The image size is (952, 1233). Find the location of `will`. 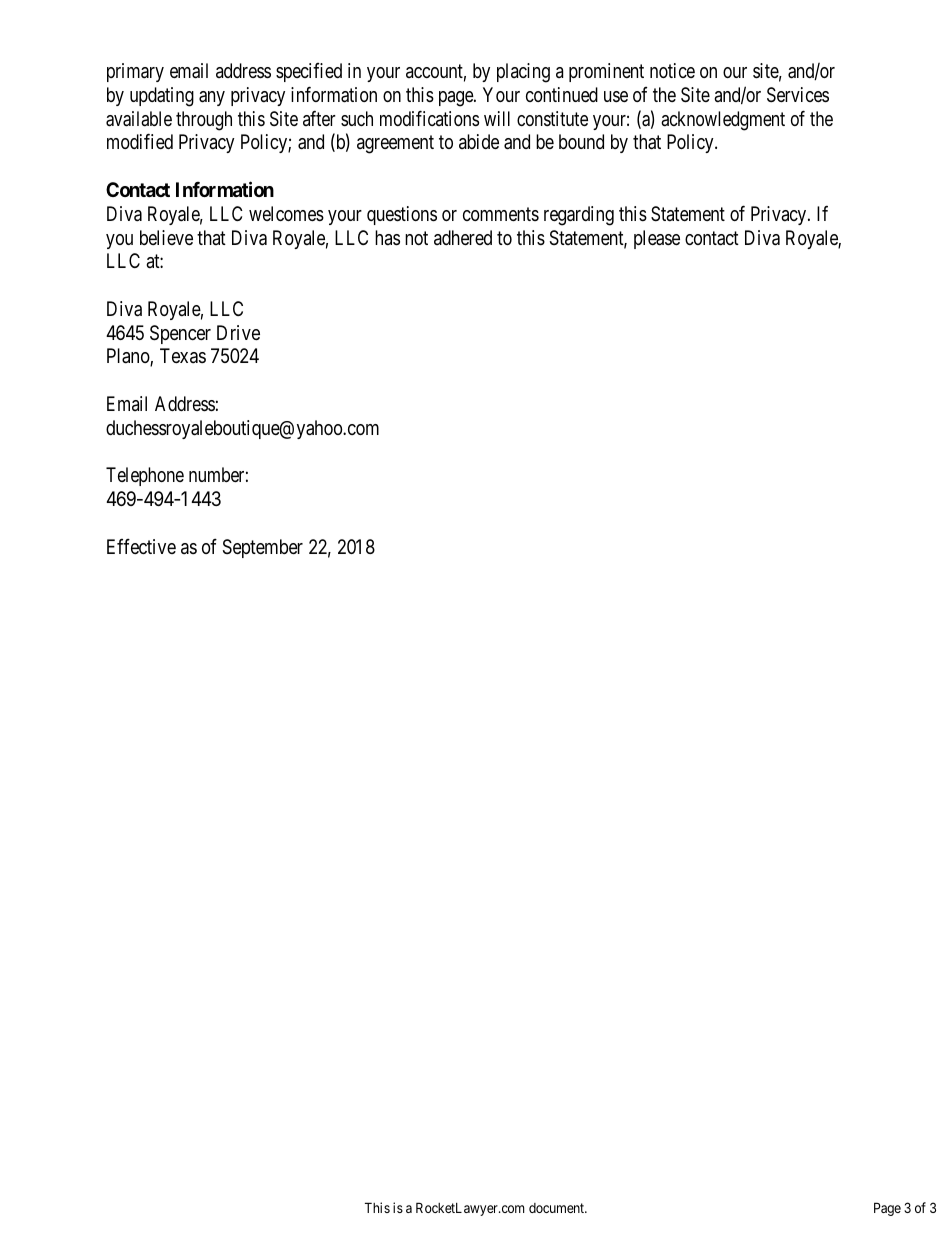

will is located at coordinates (497, 118).
